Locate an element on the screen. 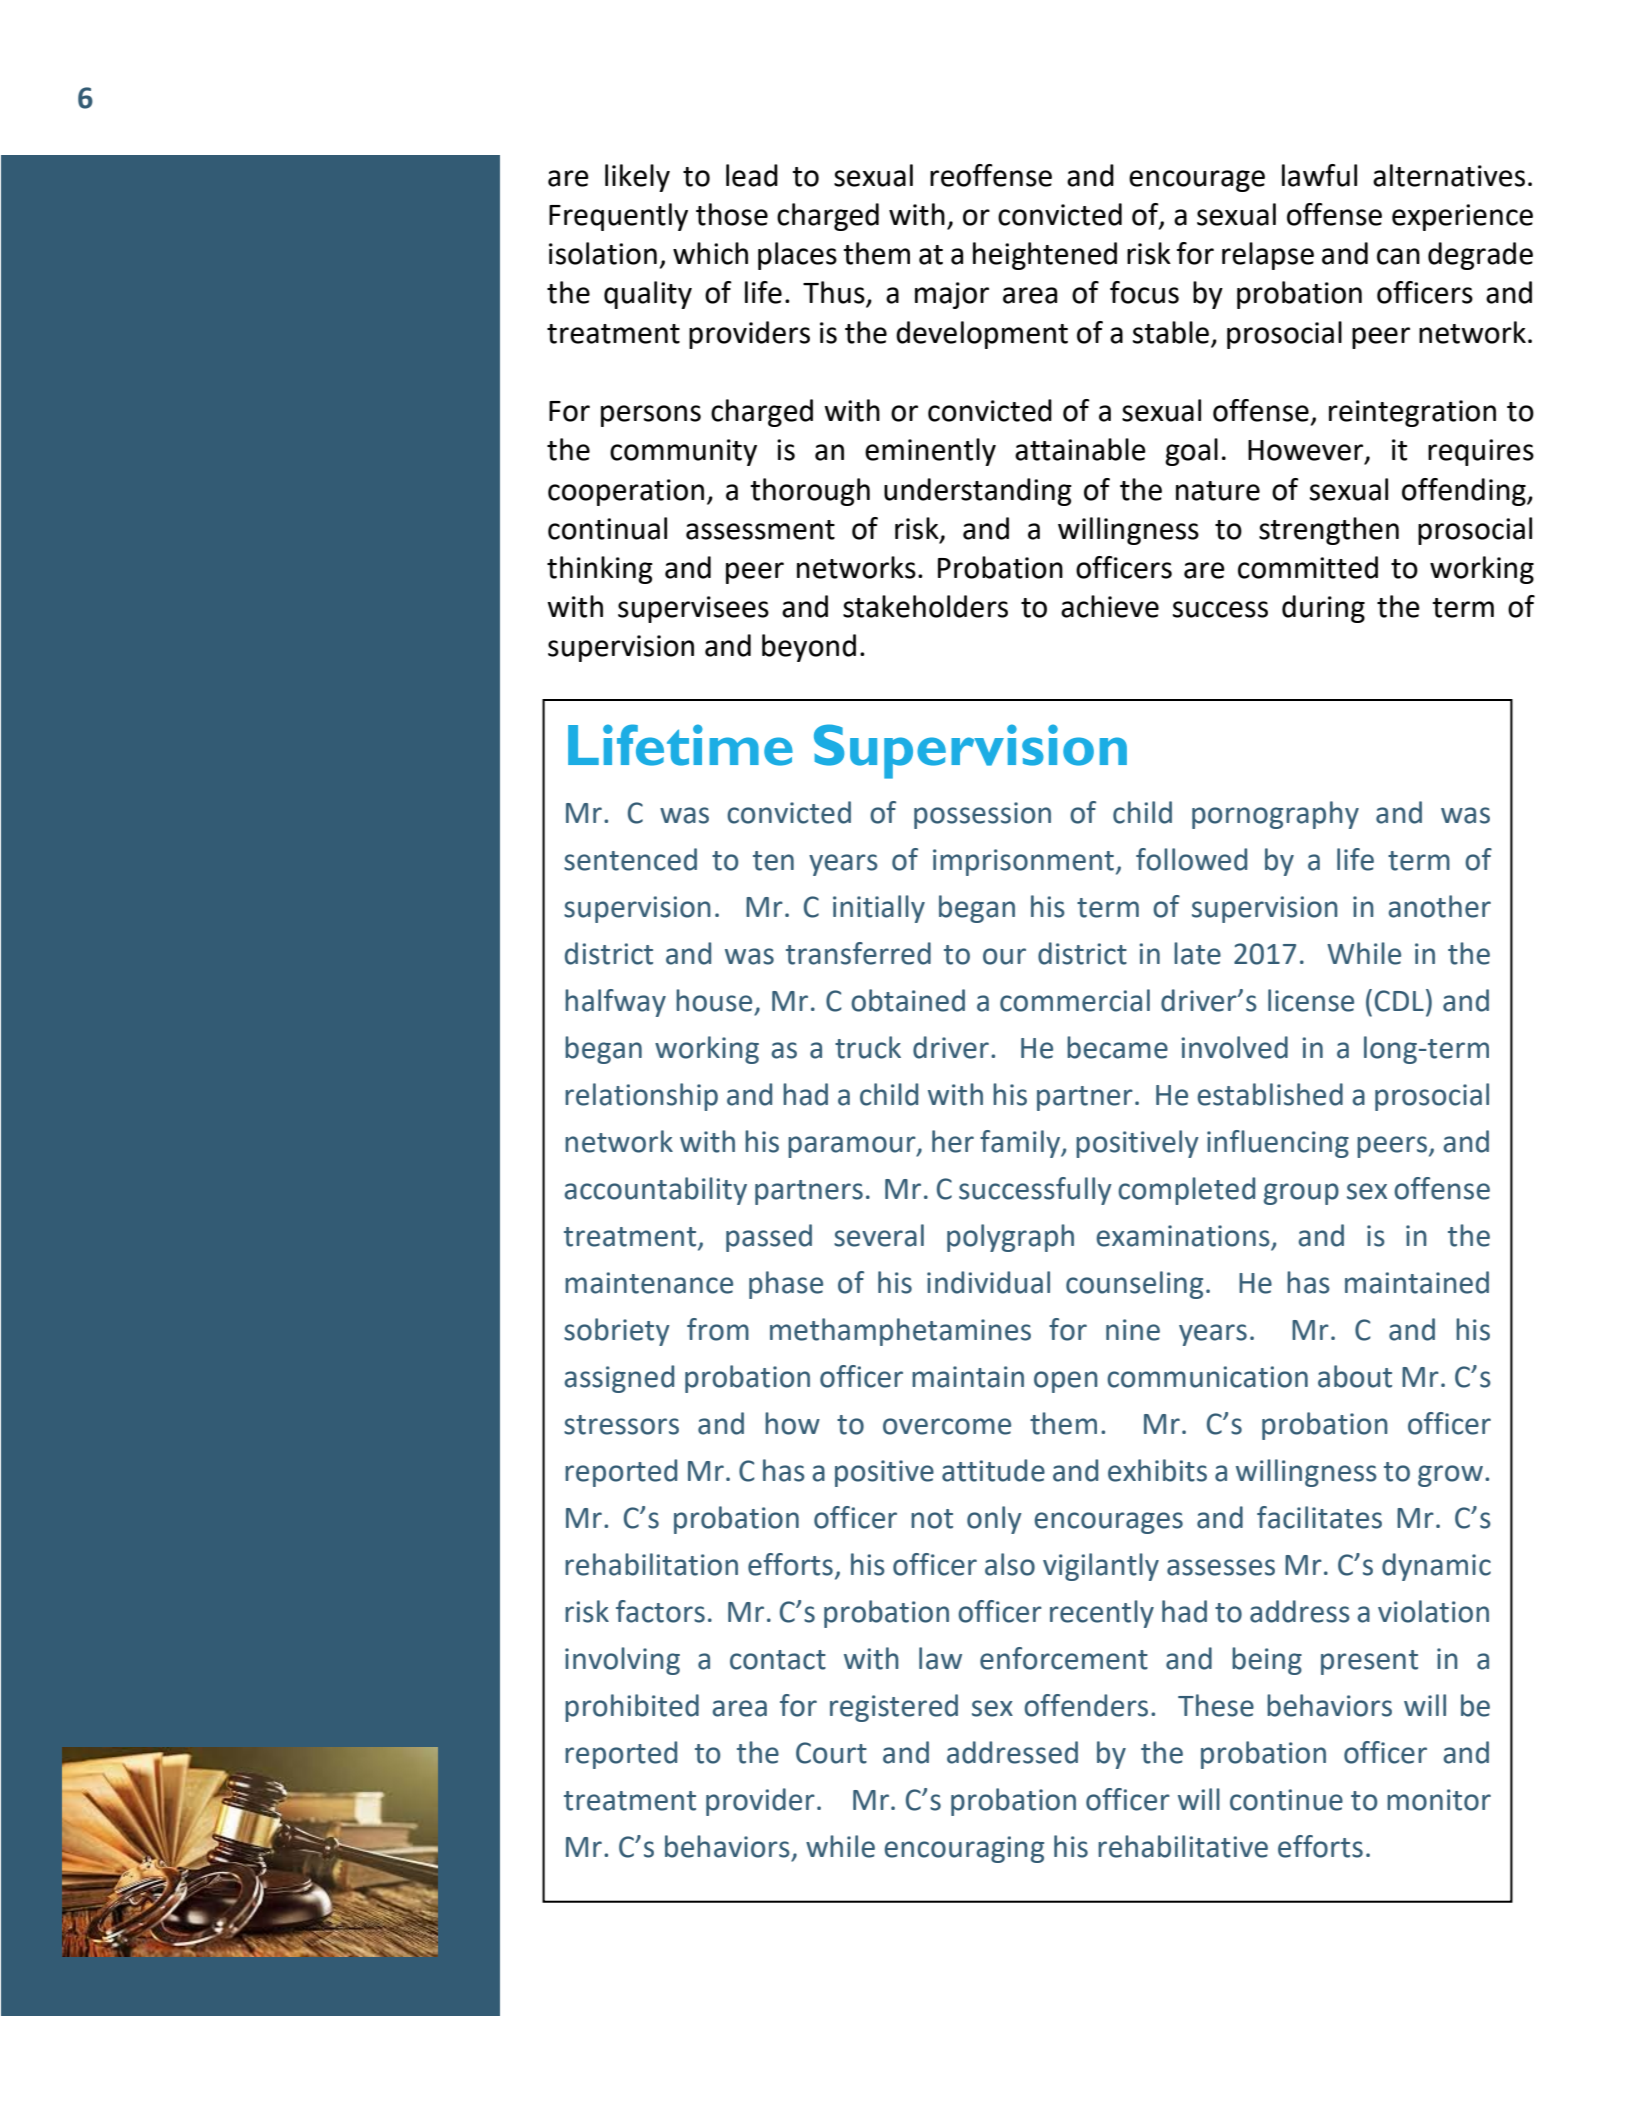  maintenance is located at coordinates (649, 1283).
